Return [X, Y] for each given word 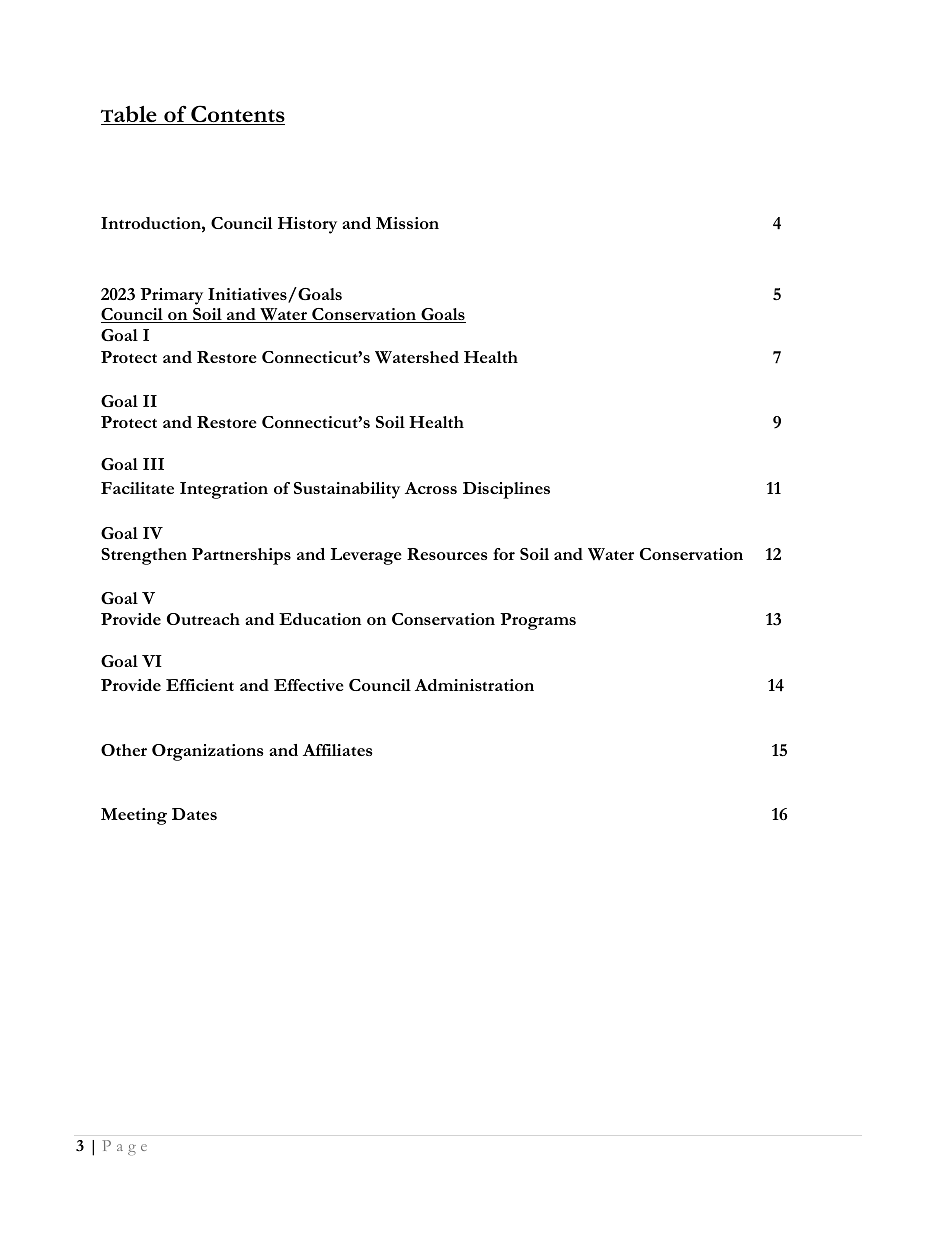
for [504, 554]
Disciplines [506, 490]
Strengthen [144, 556]
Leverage [365, 556]
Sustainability [347, 490]
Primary [171, 296]
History [307, 225]
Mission [407, 223]
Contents [237, 115]
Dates [194, 814]
